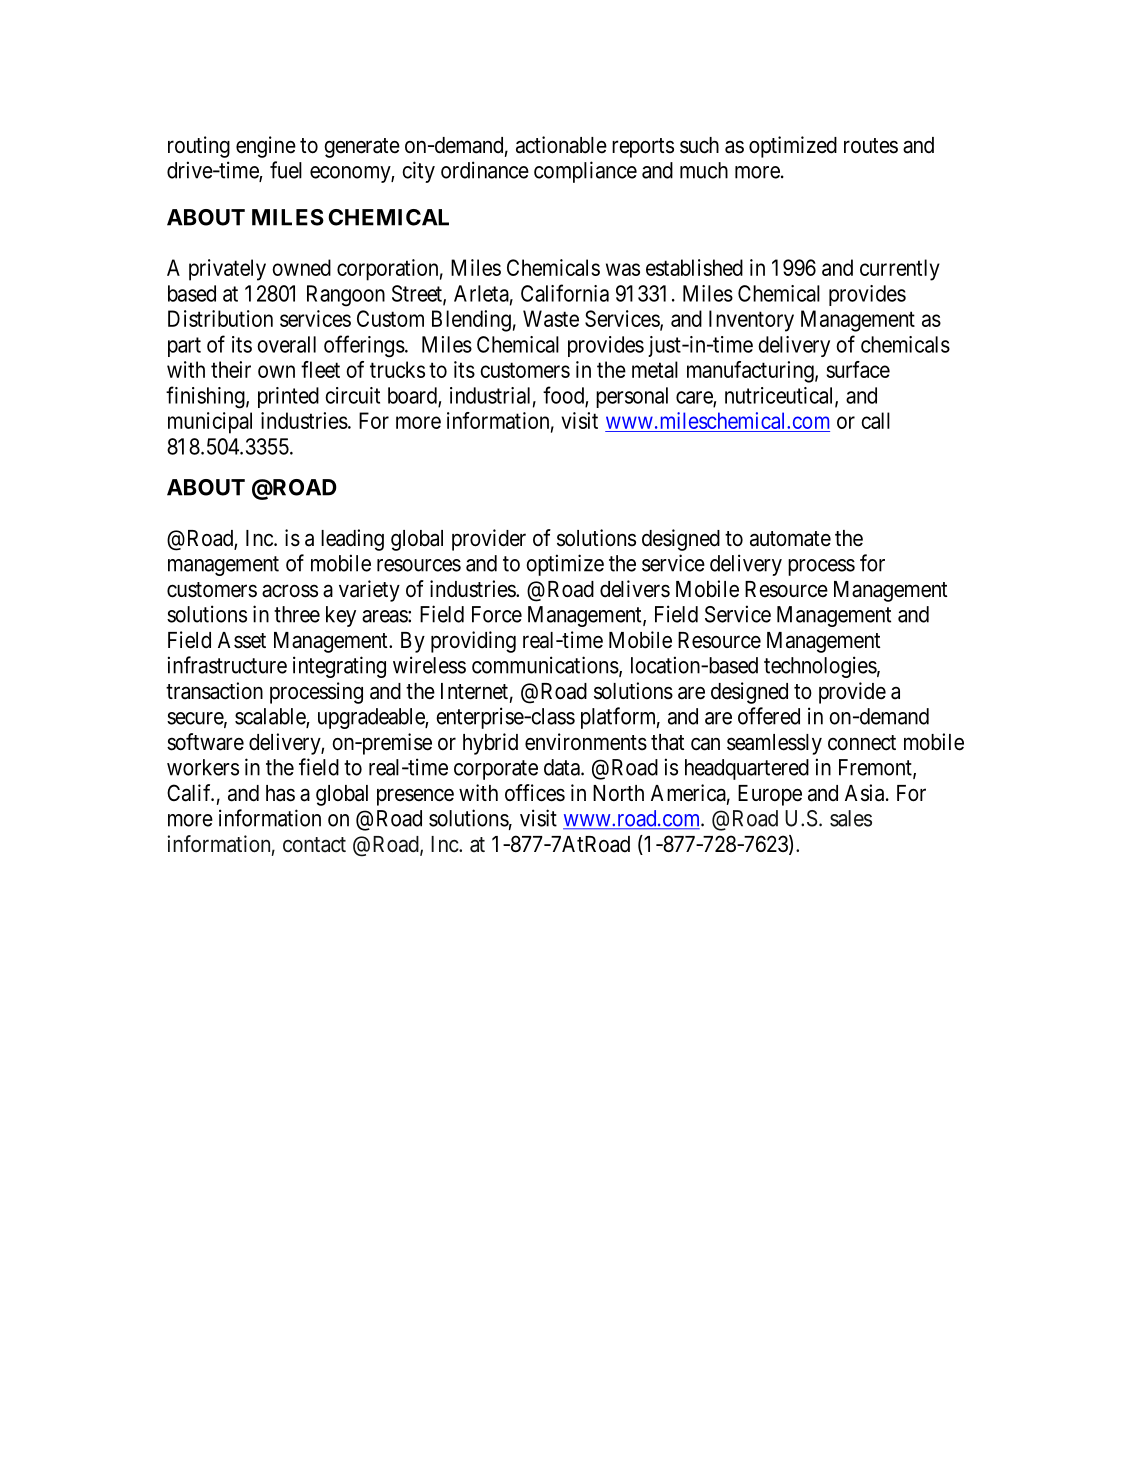 This image has width=1131, height=1463. I want to click on overall, so click(286, 344).
